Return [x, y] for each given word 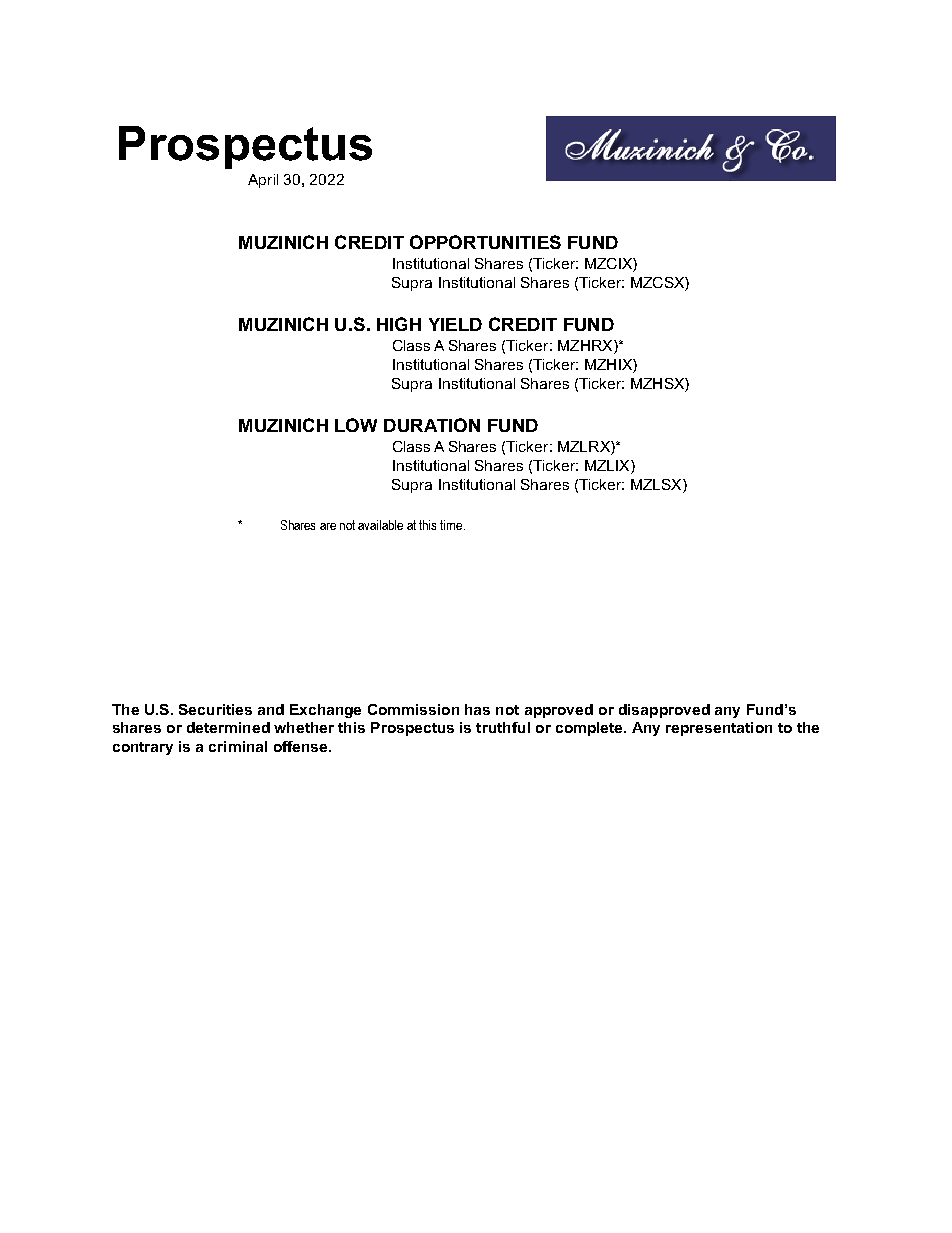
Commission [413, 709]
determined [228, 727]
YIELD [455, 324]
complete [590, 729]
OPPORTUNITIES [485, 242]
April [263, 181]
